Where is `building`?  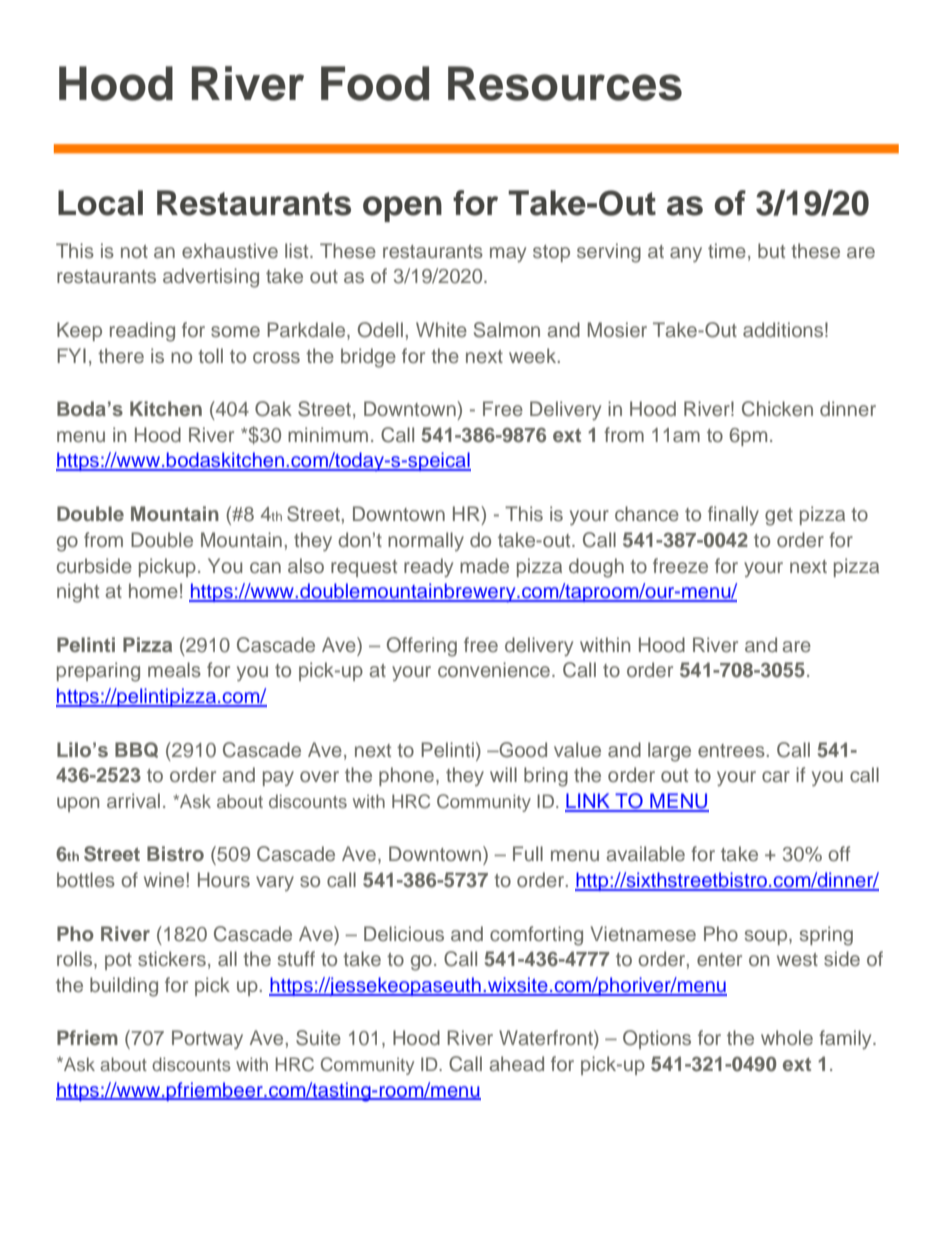 building is located at coordinates (124, 987).
